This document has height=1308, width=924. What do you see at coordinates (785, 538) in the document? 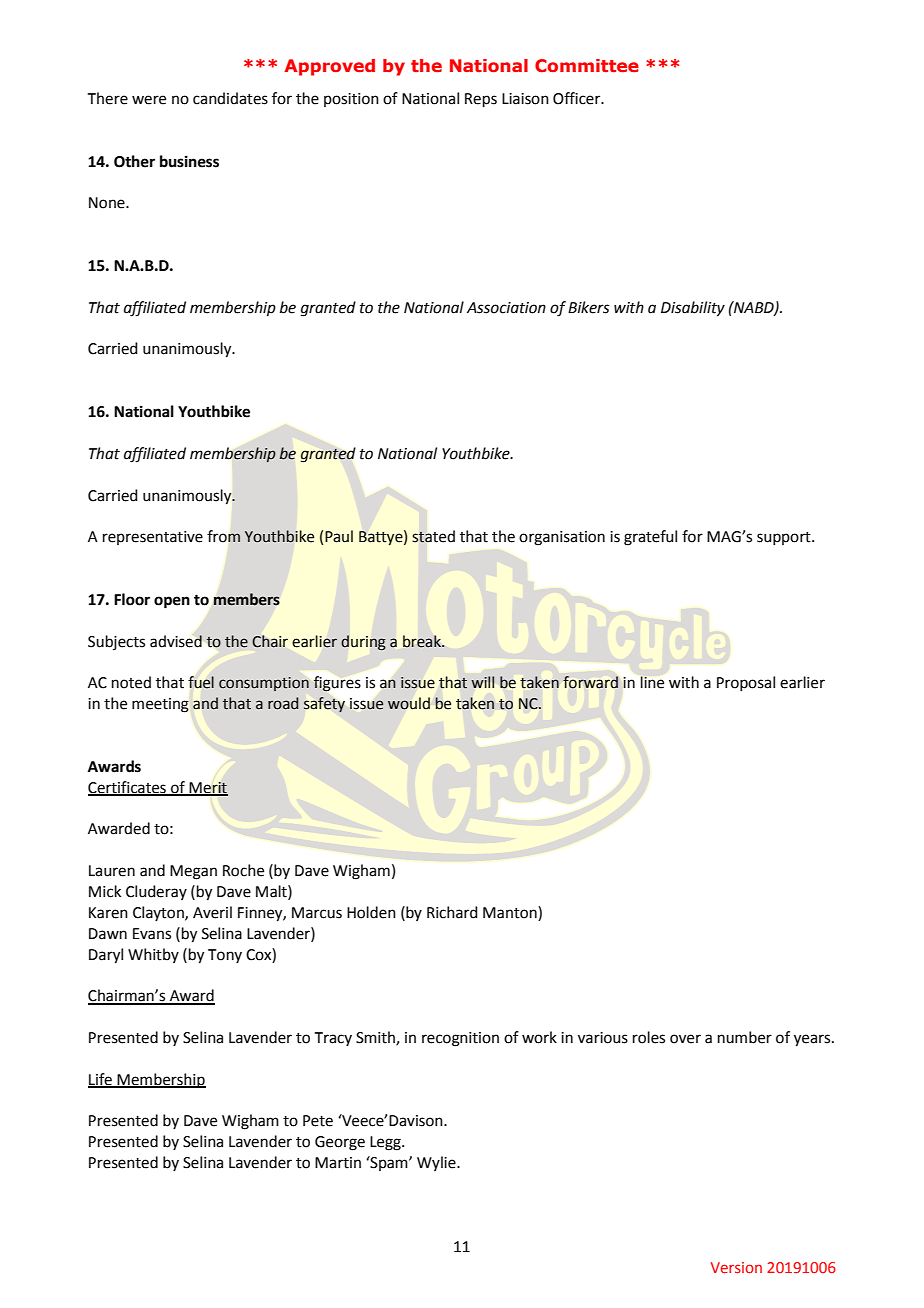
I see `support` at bounding box center [785, 538].
